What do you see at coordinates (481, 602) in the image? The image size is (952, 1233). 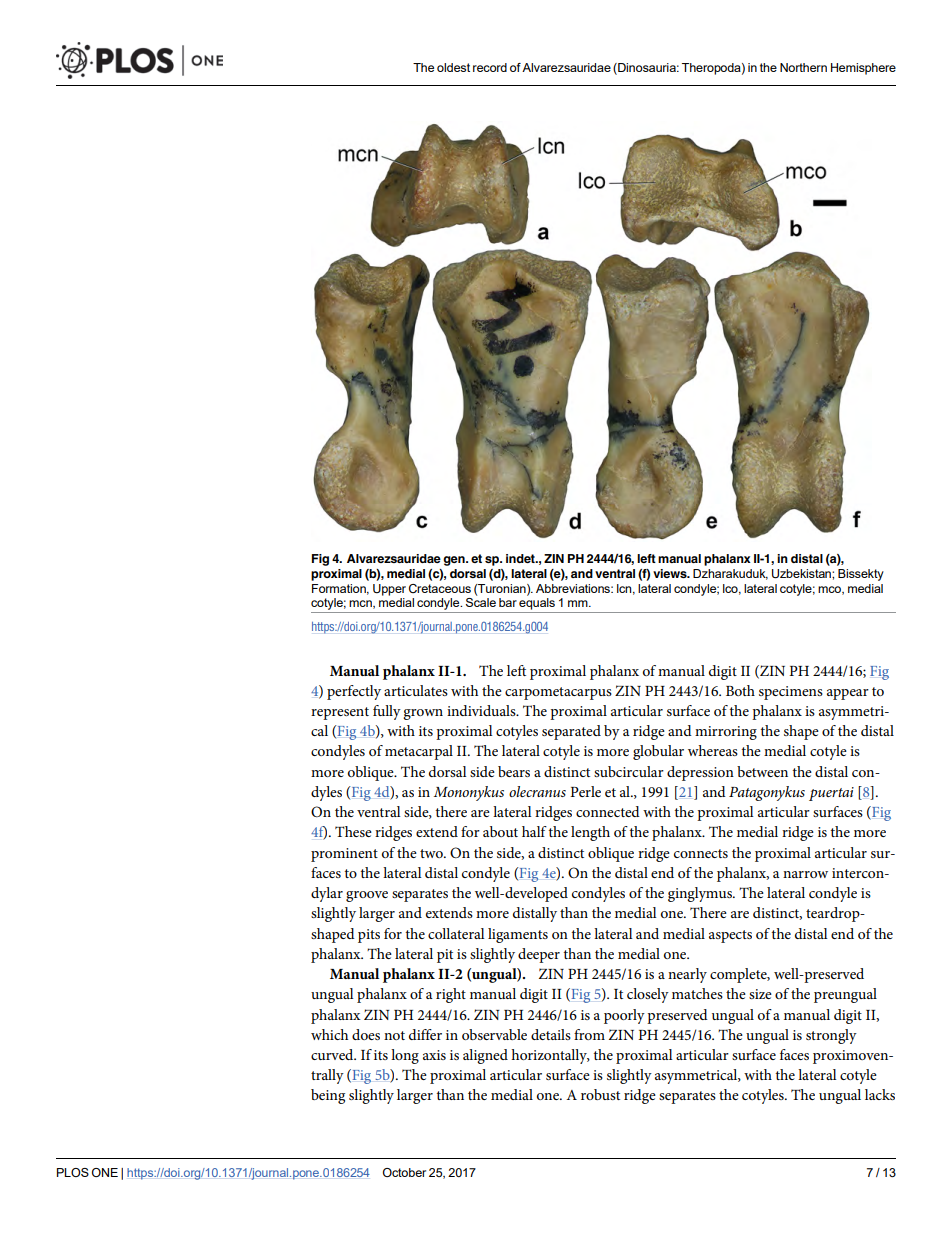 I see `Scale` at bounding box center [481, 602].
